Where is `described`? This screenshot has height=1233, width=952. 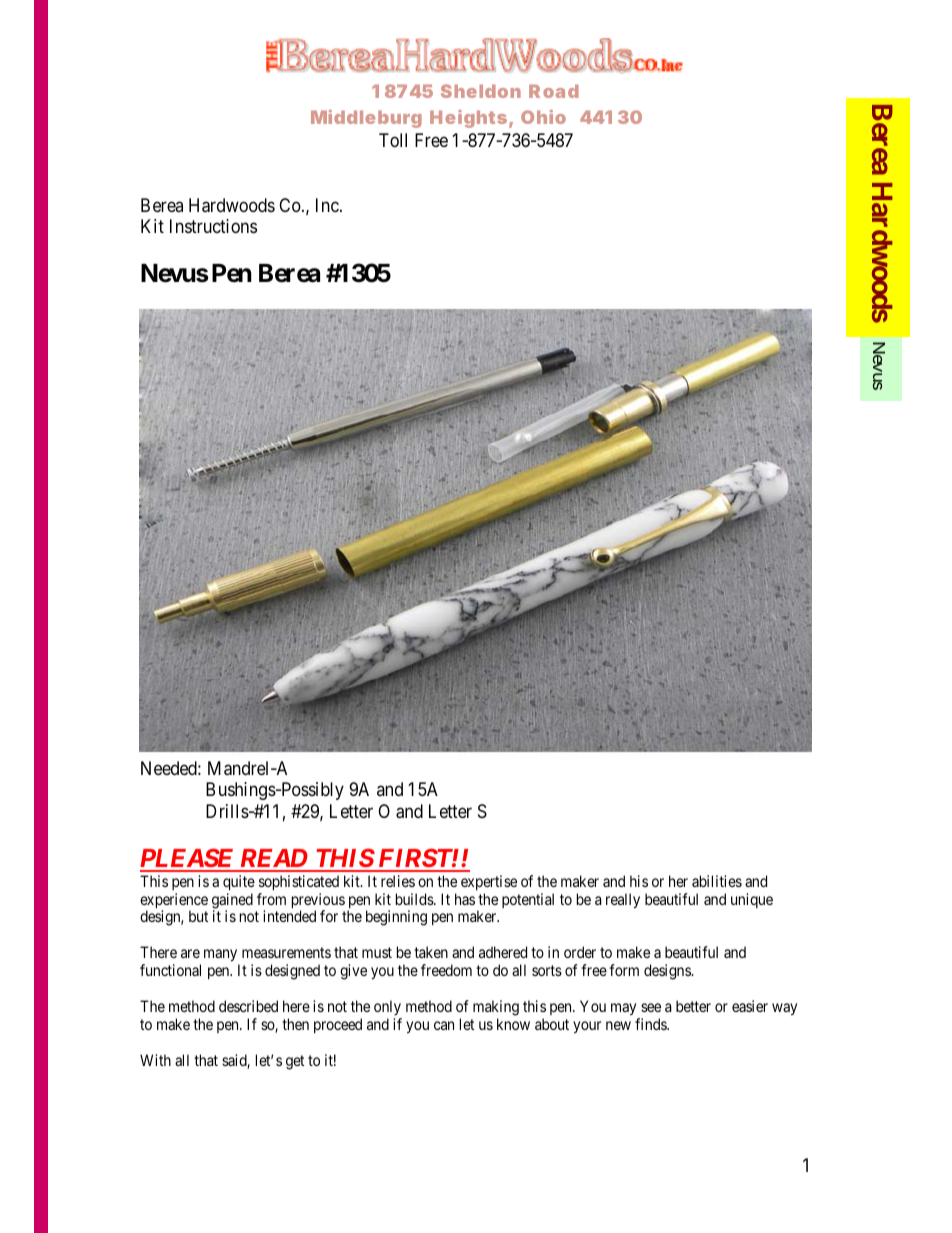
described is located at coordinates (248, 1006).
